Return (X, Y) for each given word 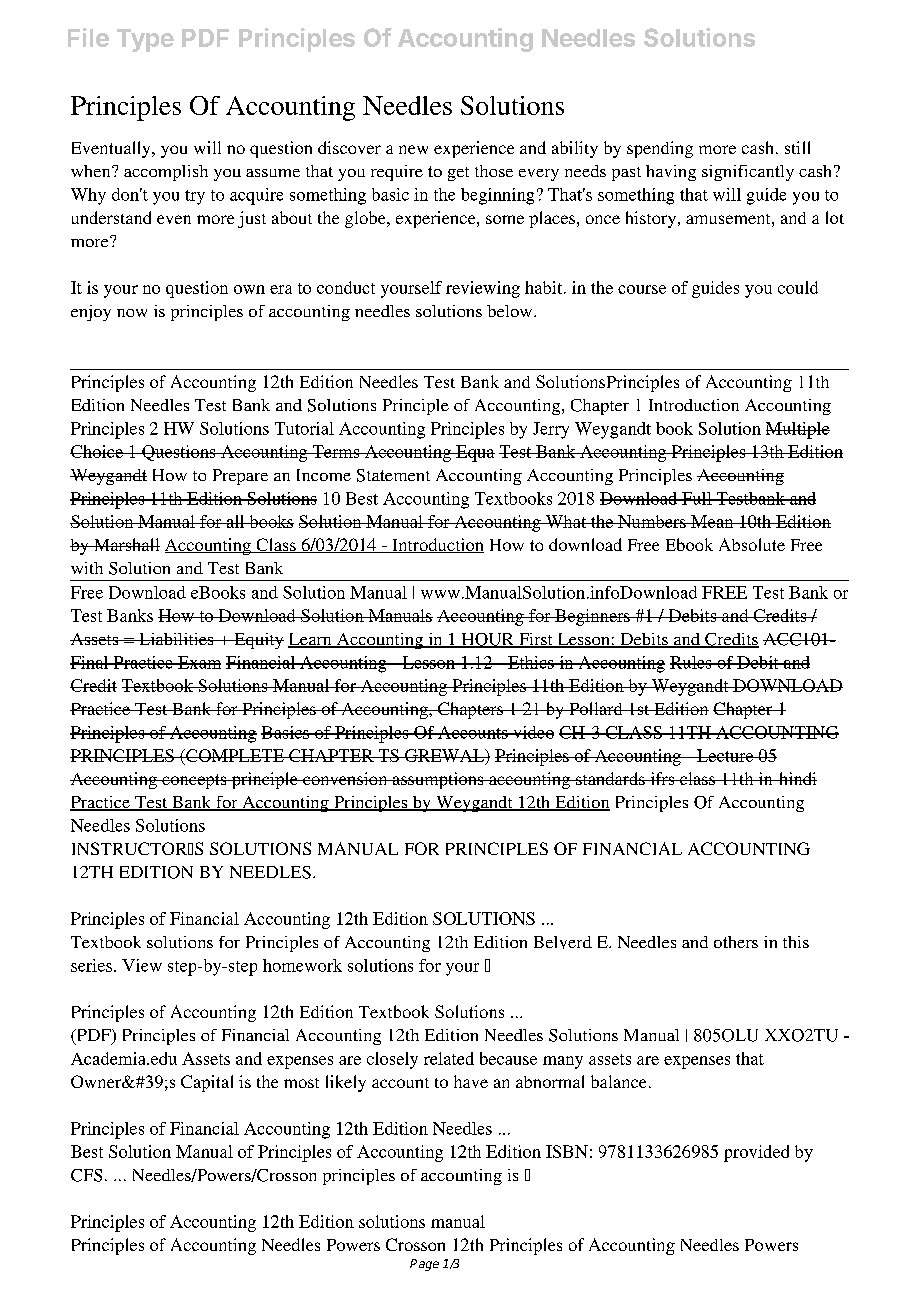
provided (756, 1153)
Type (145, 40)
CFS (86, 1175)
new (413, 149)
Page (424, 1265)
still (797, 147)
